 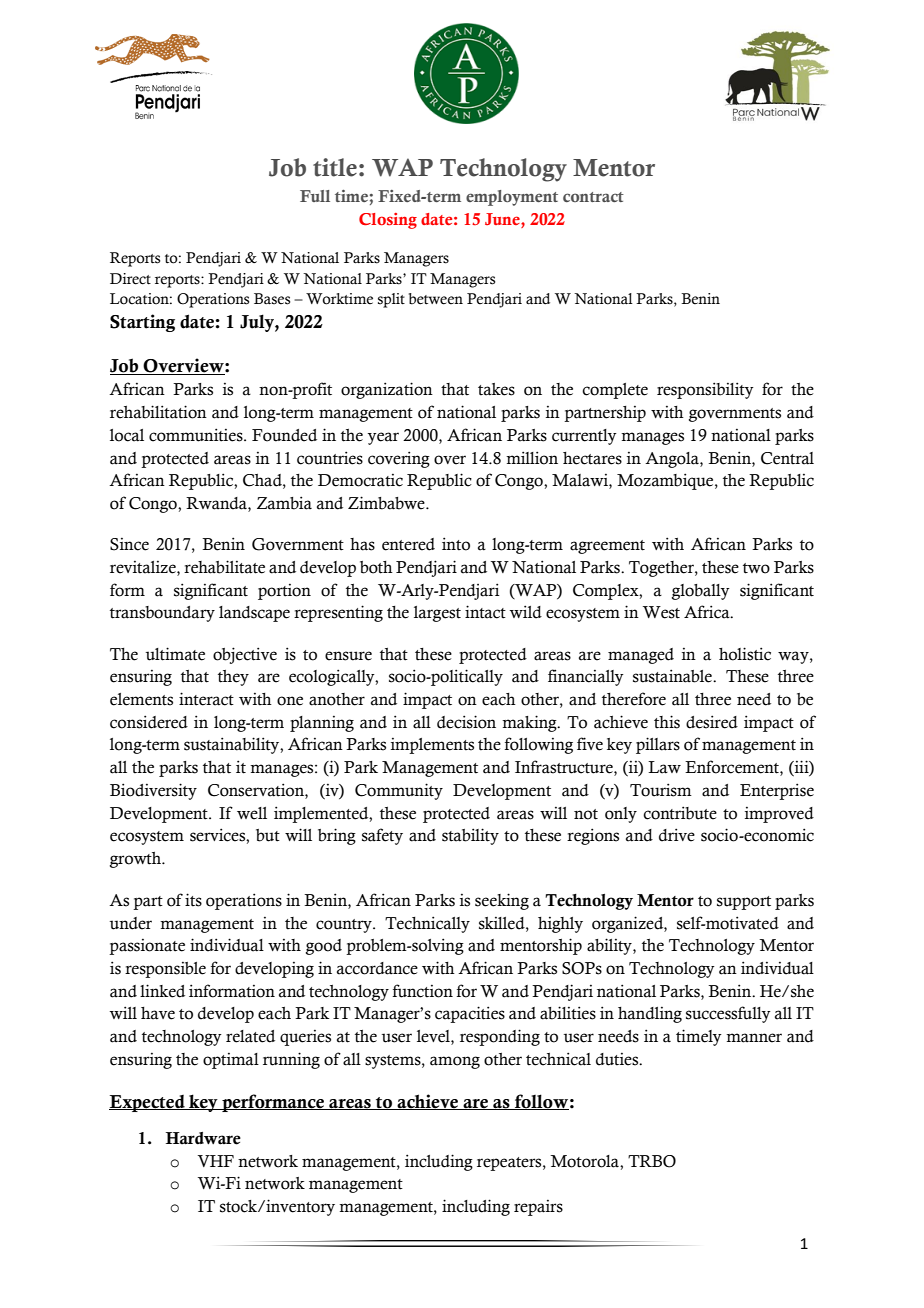 What do you see at coordinates (503, 220) in the screenshot?
I see `June` at bounding box center [503, 220].
